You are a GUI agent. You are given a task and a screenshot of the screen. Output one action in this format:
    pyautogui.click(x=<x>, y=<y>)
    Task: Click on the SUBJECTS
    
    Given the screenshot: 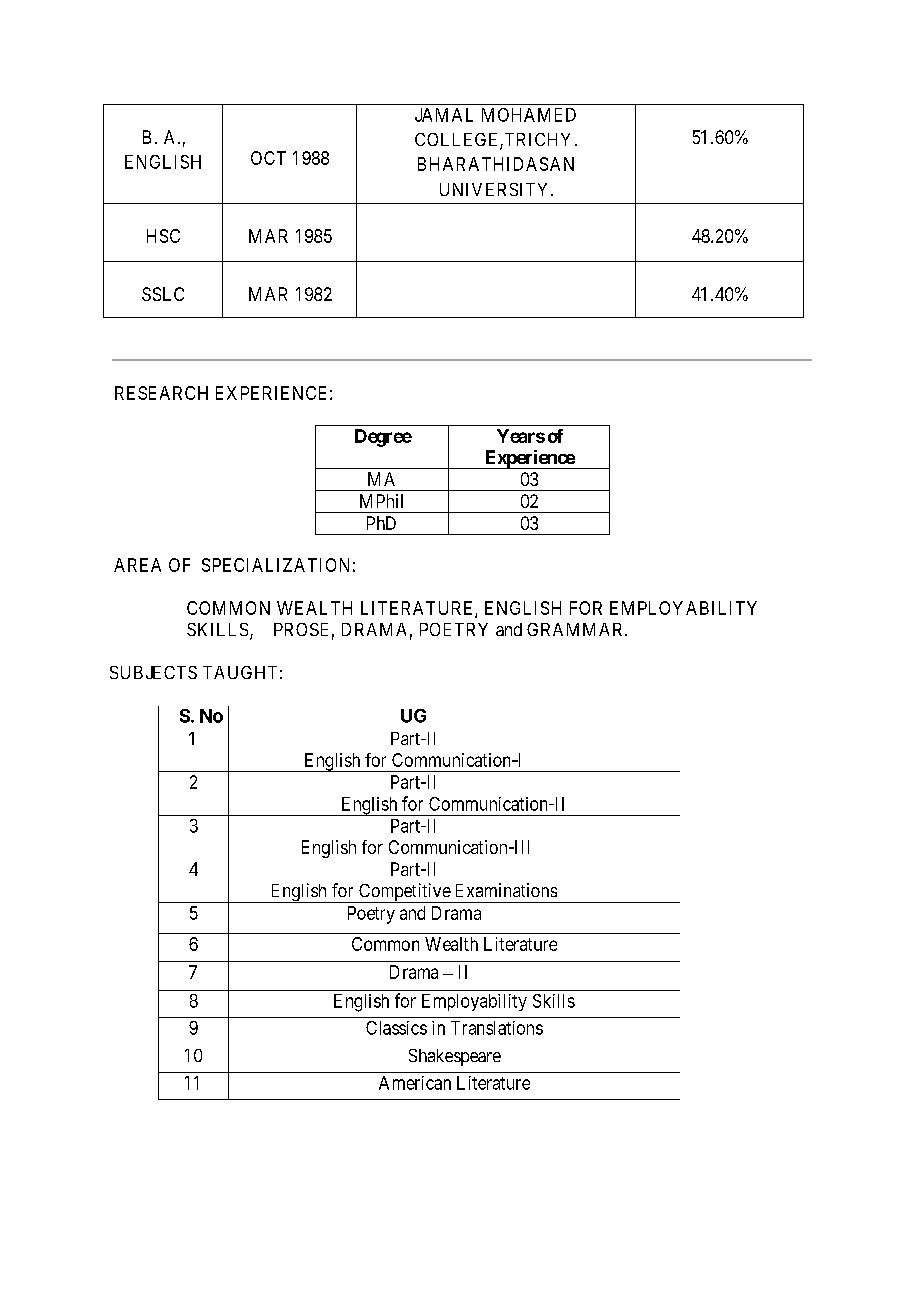 What is the action you would take?
    pyautogui.click(x=153, y=672)
